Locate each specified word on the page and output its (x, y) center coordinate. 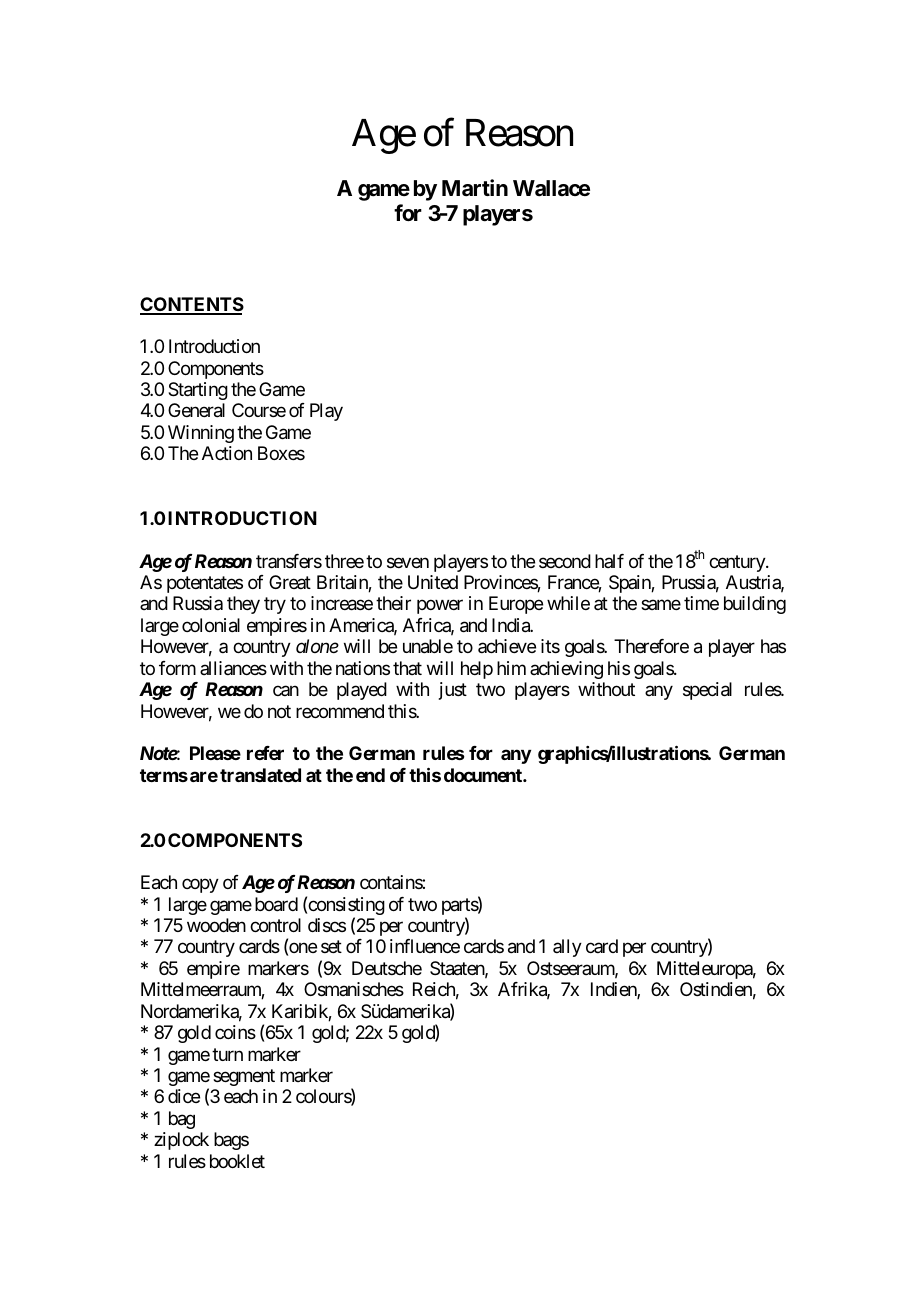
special (707, 691)
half (609, 561)
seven (408, 562)
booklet (237, 1161)
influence (425, 946)
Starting (198, 391)
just (453, 691)
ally (567, 948)
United (433, 582)
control (275, 925)
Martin (475, 188)
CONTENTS (192, 305)
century (738, 563)
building (755, 605)
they (243, 605)
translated (260, 775)
